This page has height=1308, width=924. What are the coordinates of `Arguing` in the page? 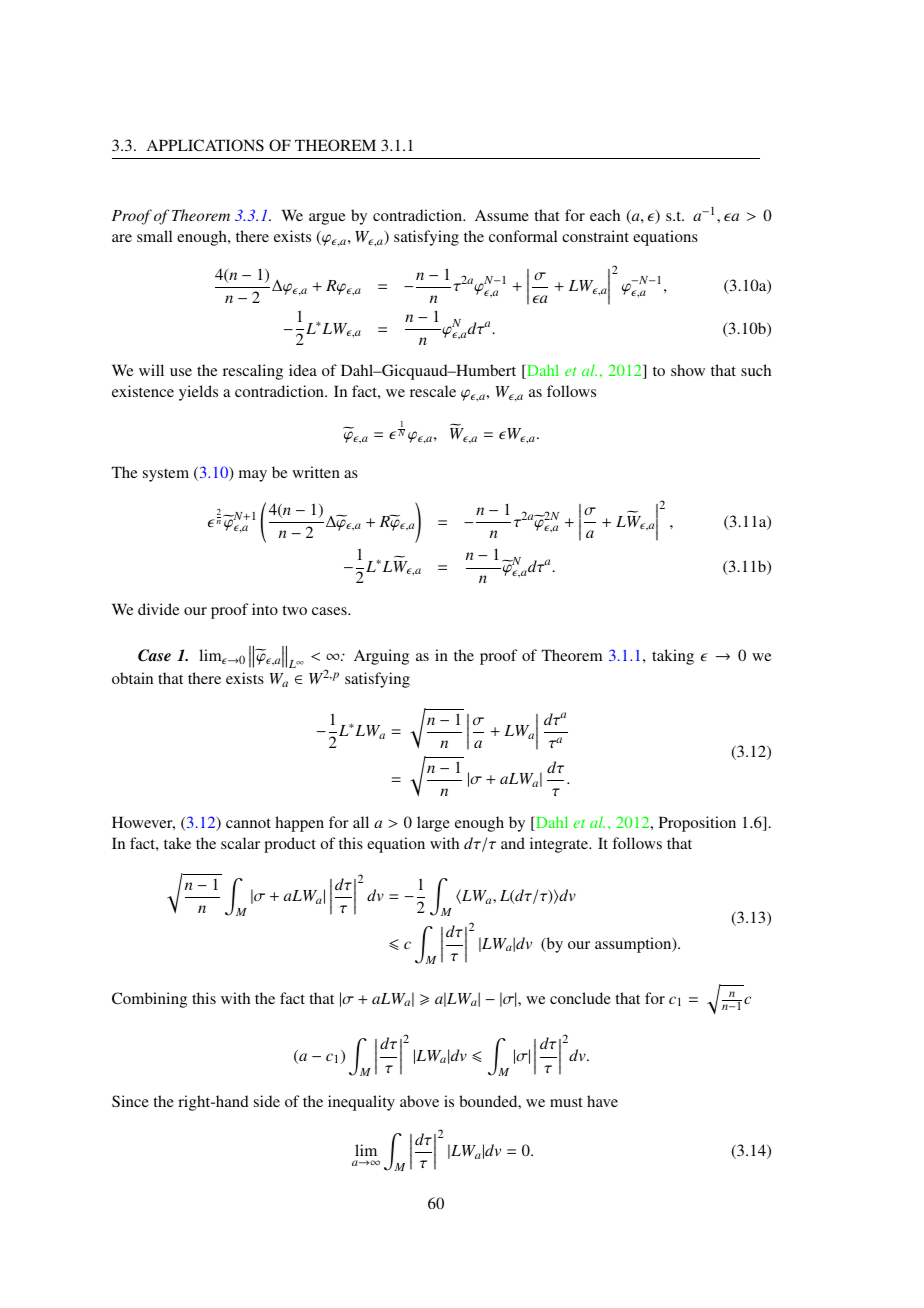 It's located at (381, 657).
